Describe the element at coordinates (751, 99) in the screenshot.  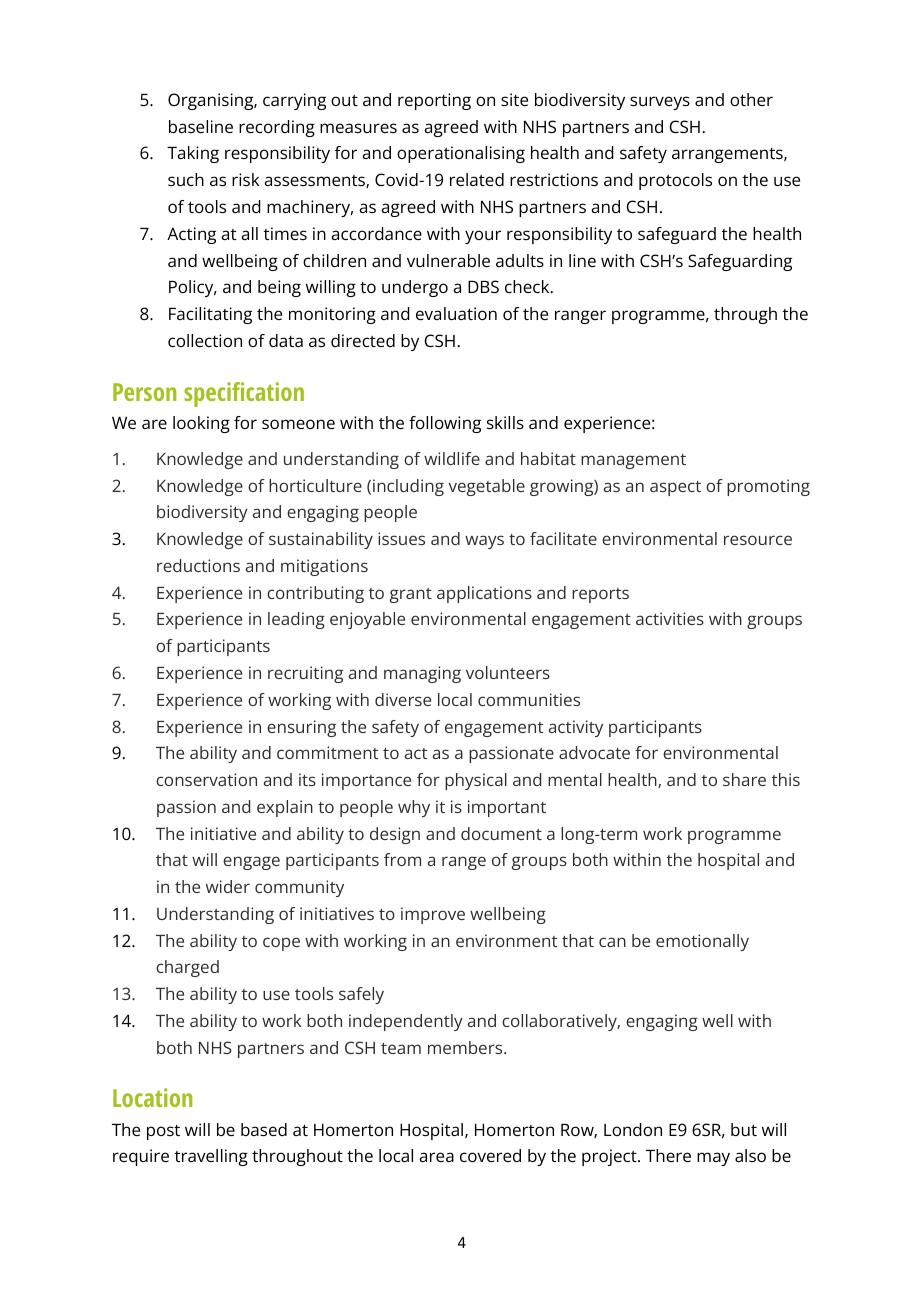
I see `other` at that location.
